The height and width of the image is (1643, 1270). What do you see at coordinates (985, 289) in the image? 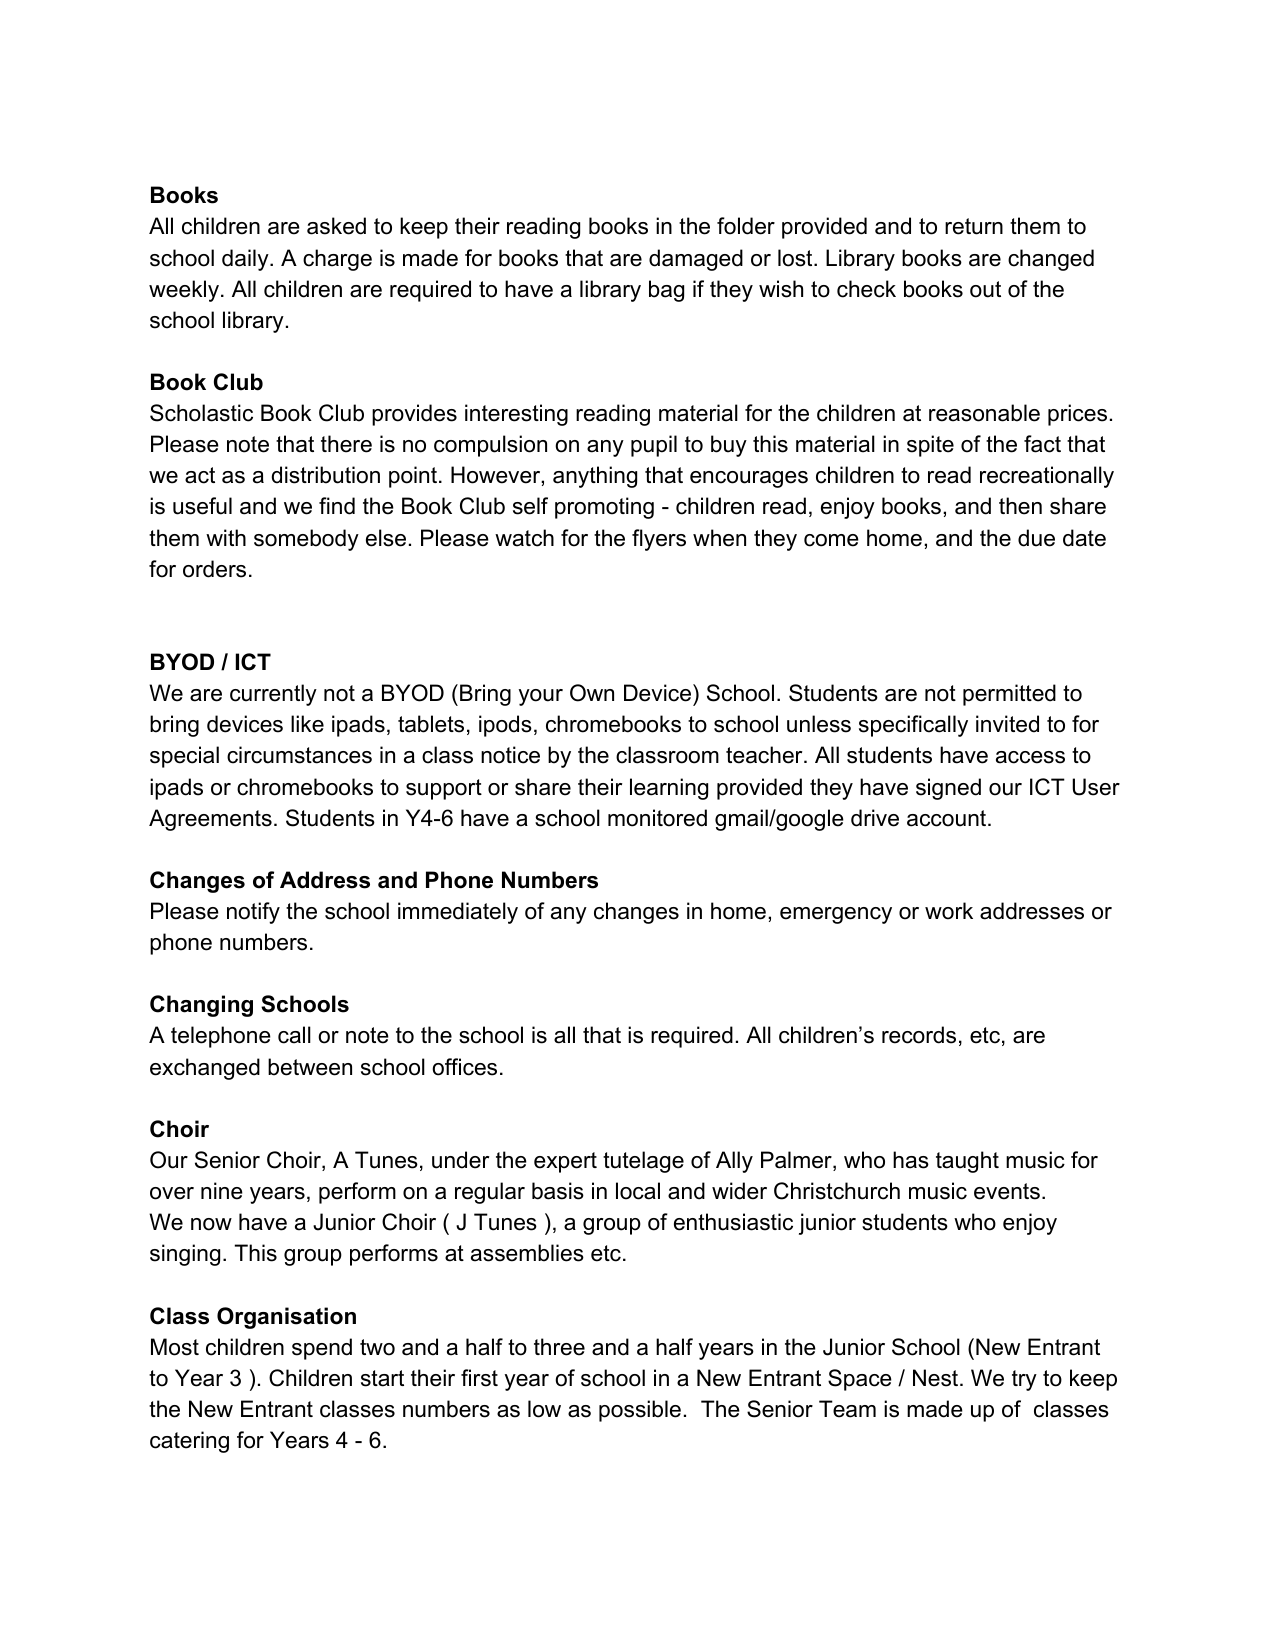
I see `out` at bounding box center [985, 289].
